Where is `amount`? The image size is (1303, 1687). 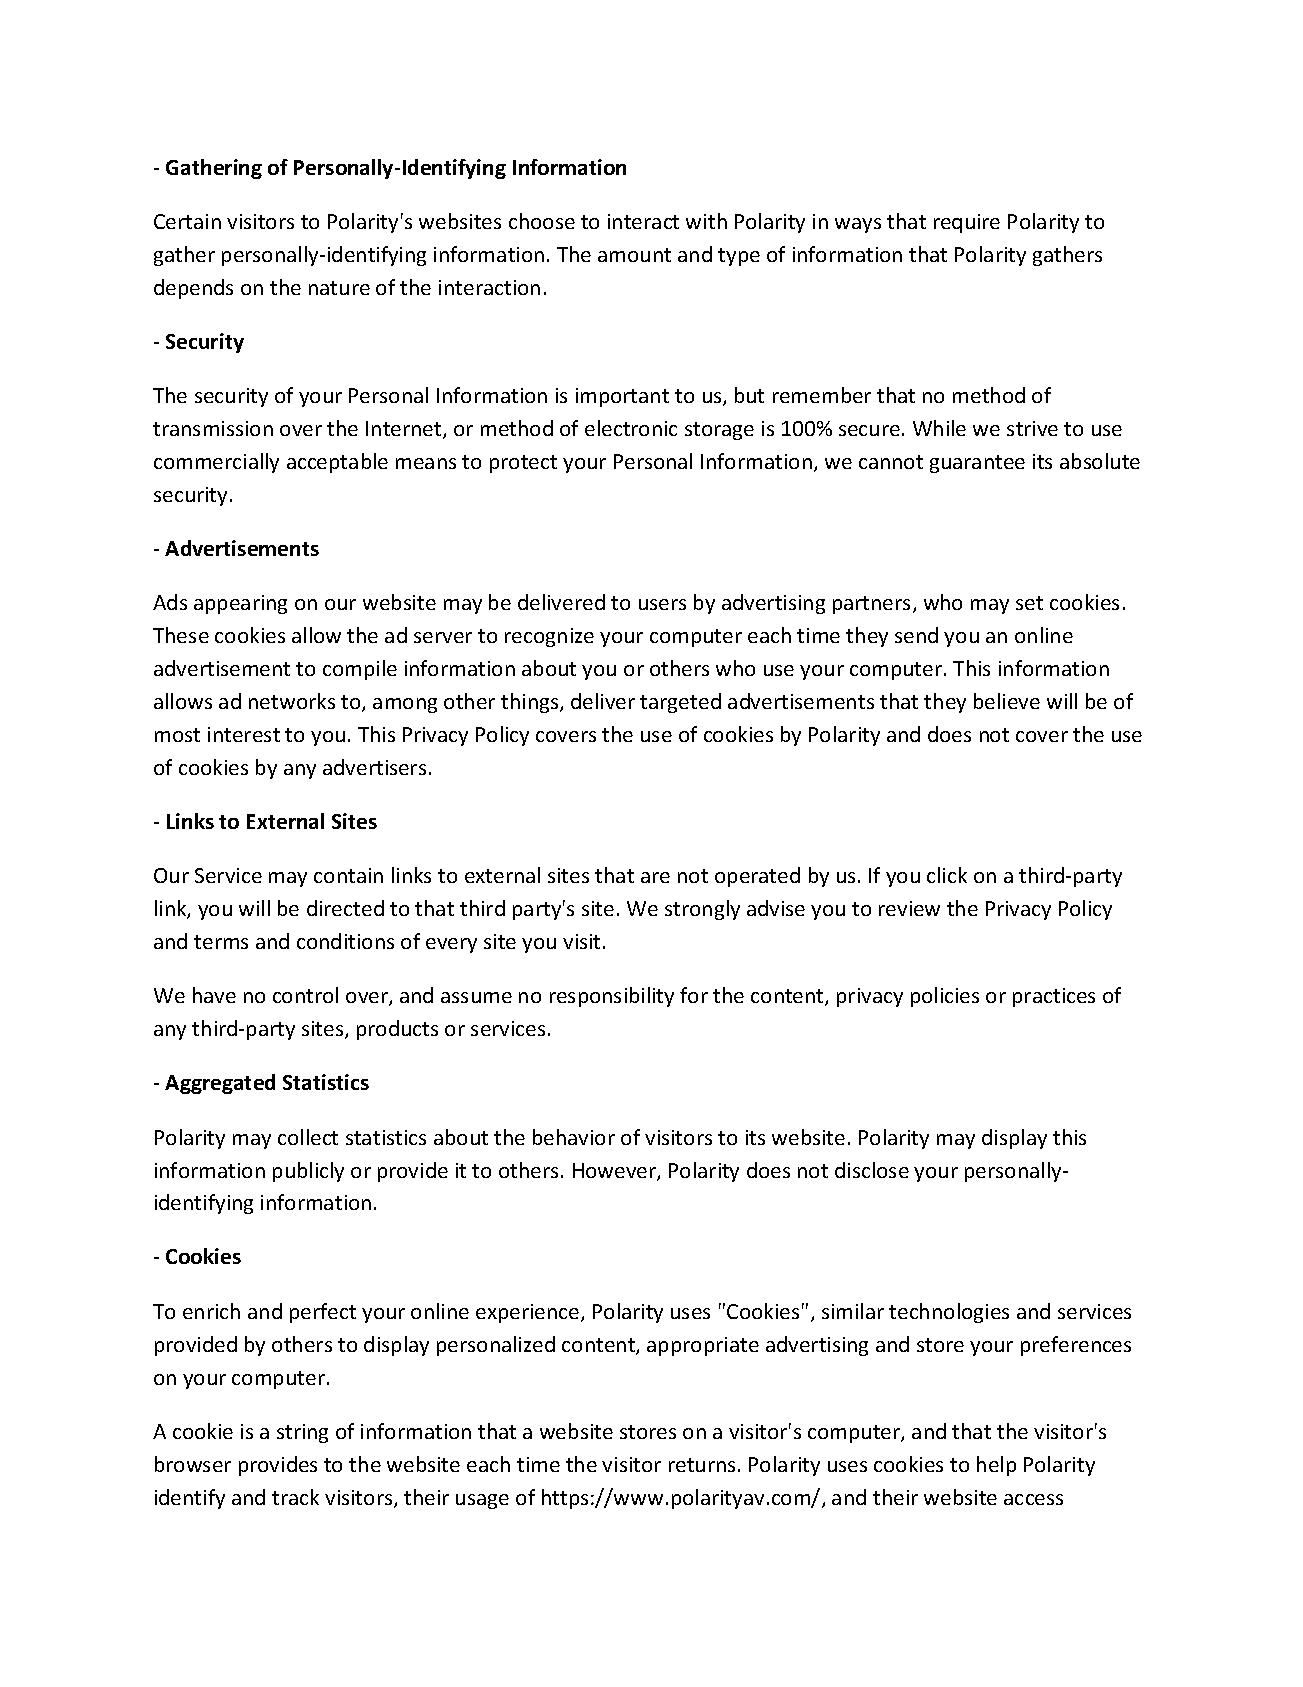
amount is located at coordinates (634, 255).
